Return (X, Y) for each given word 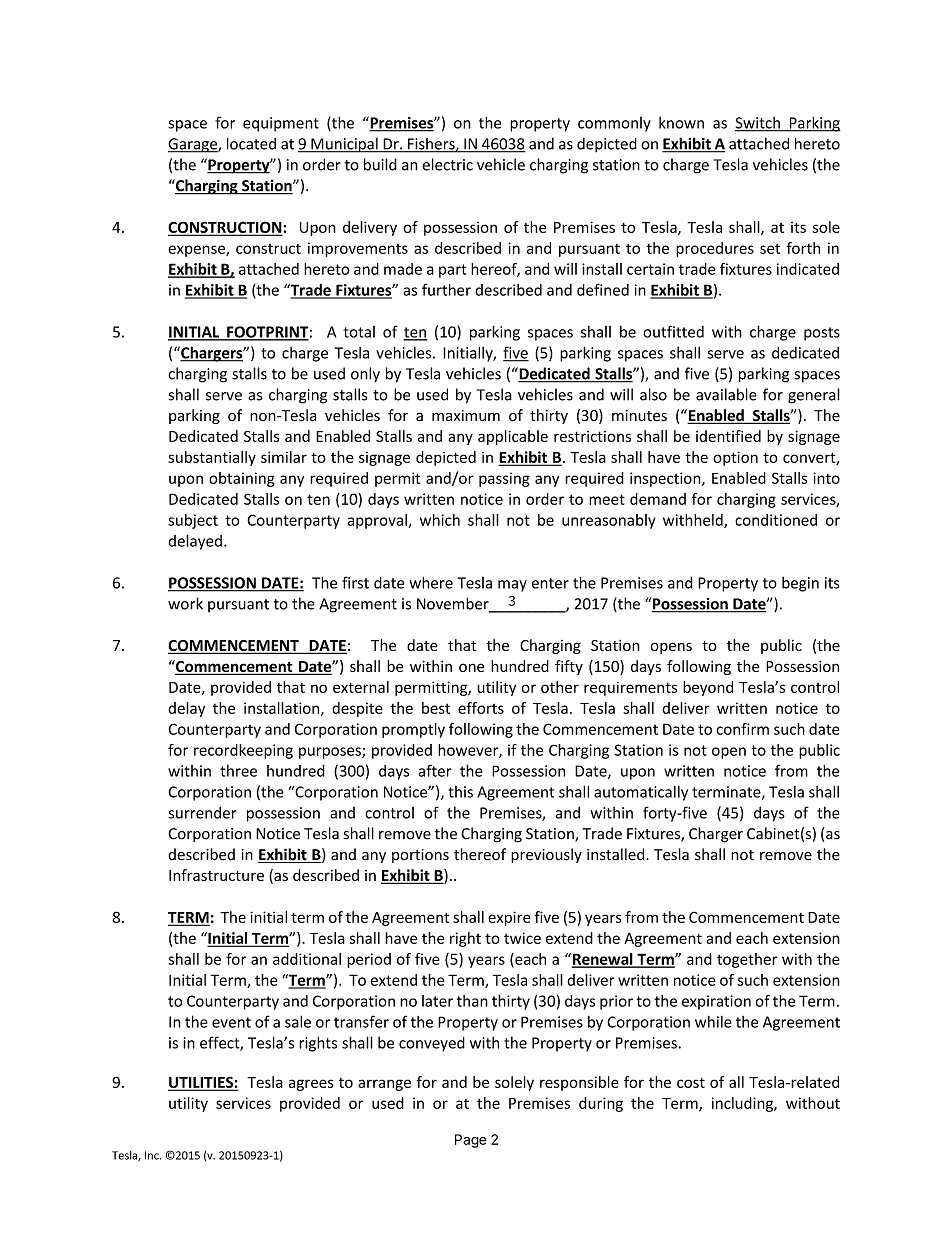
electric (447, 164)
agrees (311, 1085)
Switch (758, 124)
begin (800, 584)
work (185, 603)
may (512, 586)
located (251, 143)
